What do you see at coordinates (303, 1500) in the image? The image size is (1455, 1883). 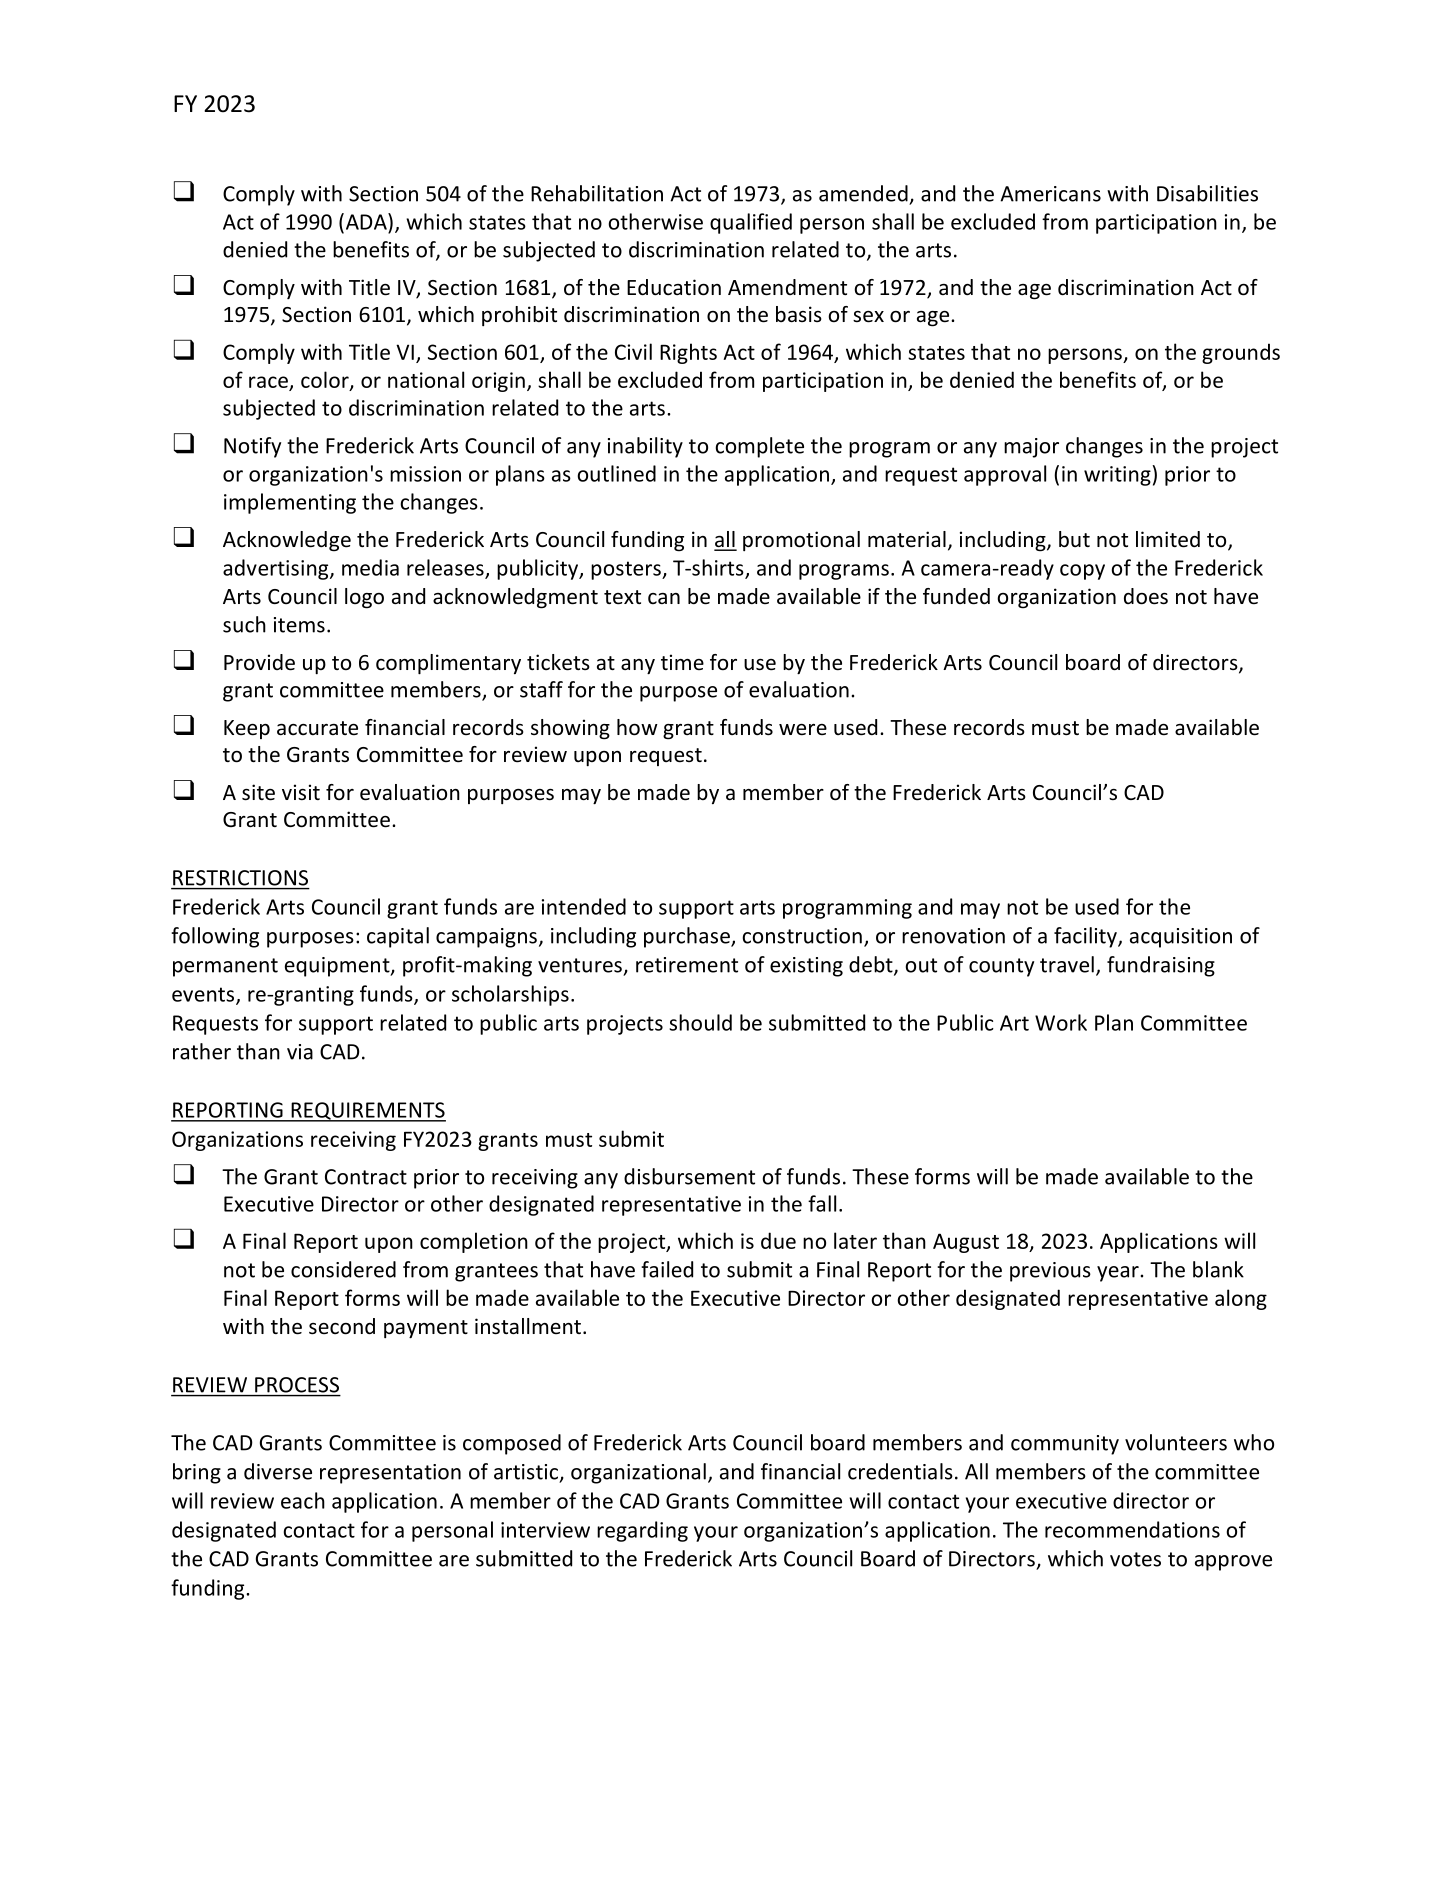 I see `each` at bounding box center [303, 1500].
